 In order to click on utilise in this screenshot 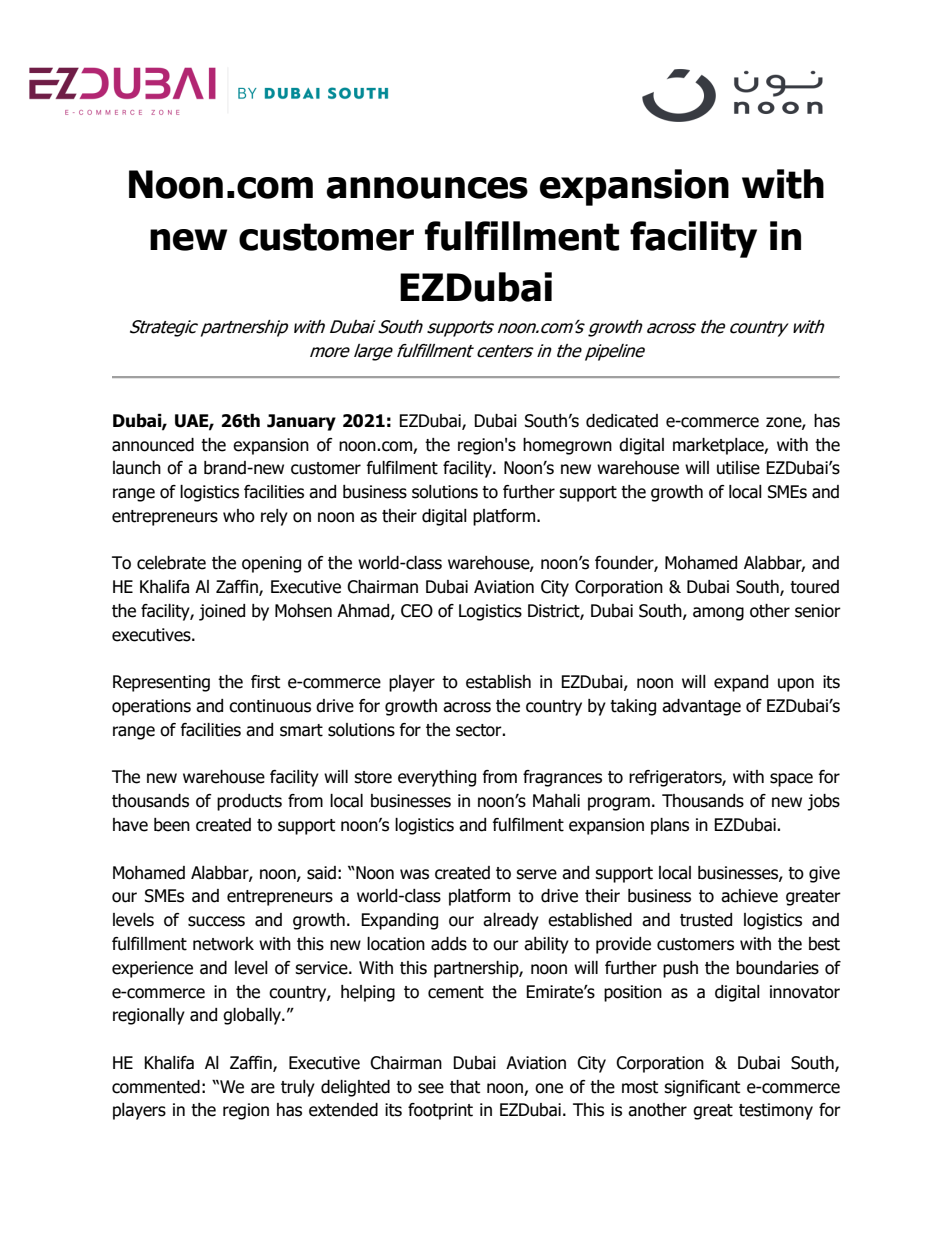, I will do `click(738, 468)`.
